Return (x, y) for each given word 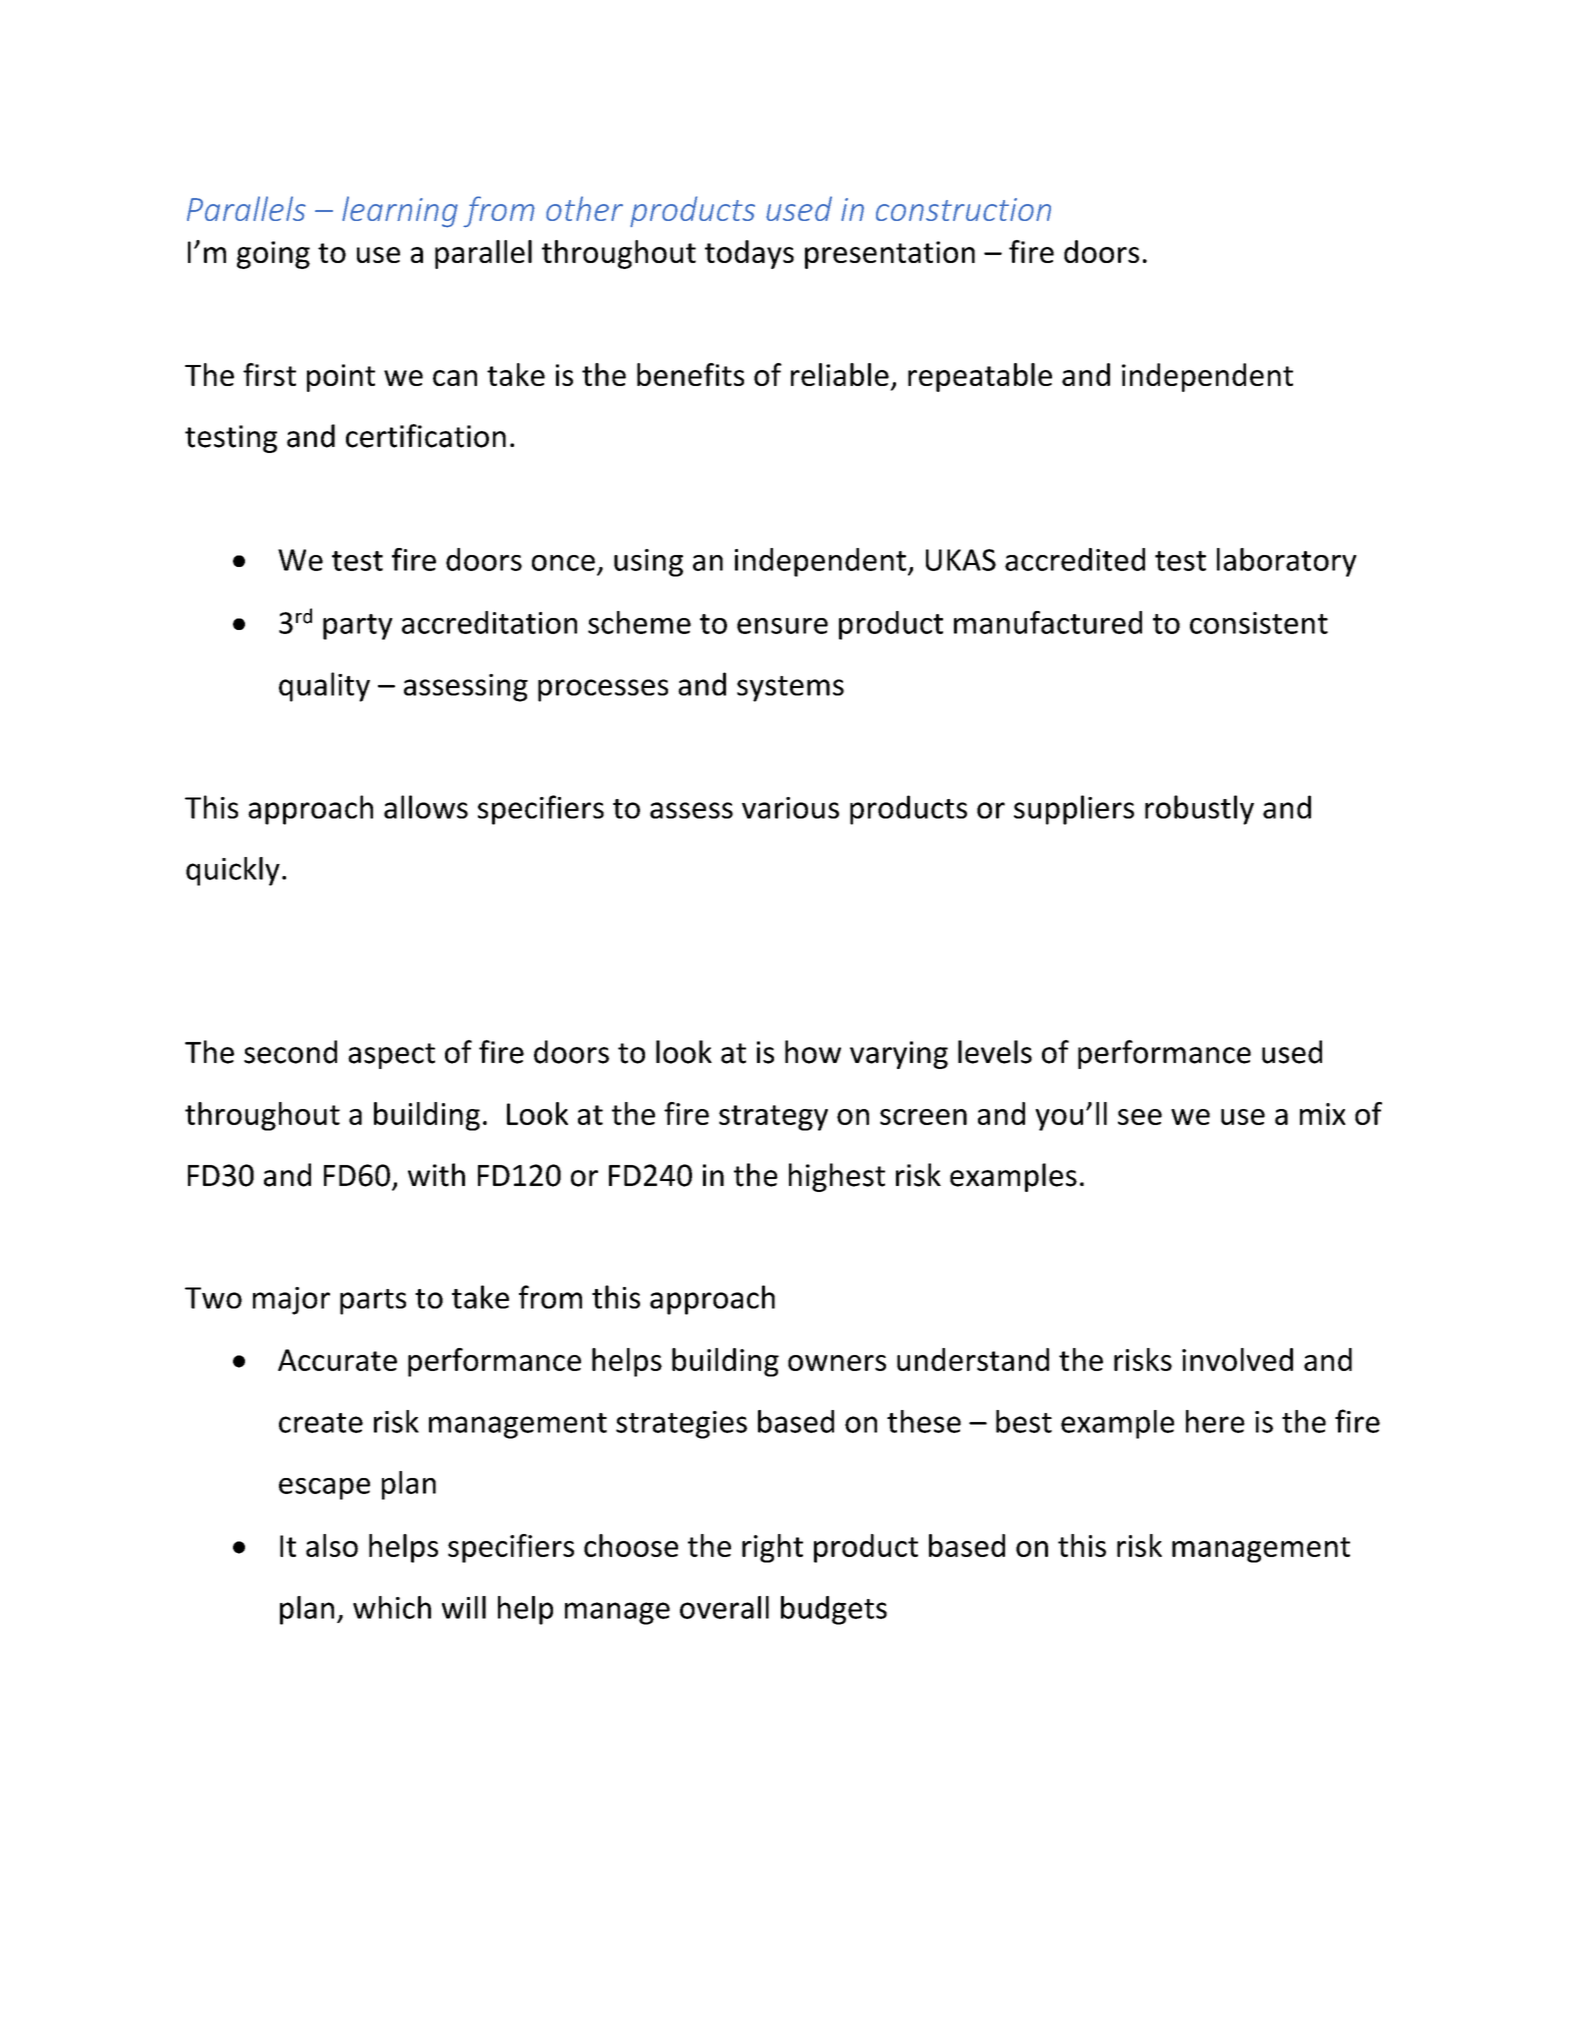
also (332, 1545)
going (273, 255)
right (772, 1548)
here (1215, 1421)
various (790, 808)
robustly (1199, 810)
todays (749, 254)
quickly (233, 871)
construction (963, 209)
